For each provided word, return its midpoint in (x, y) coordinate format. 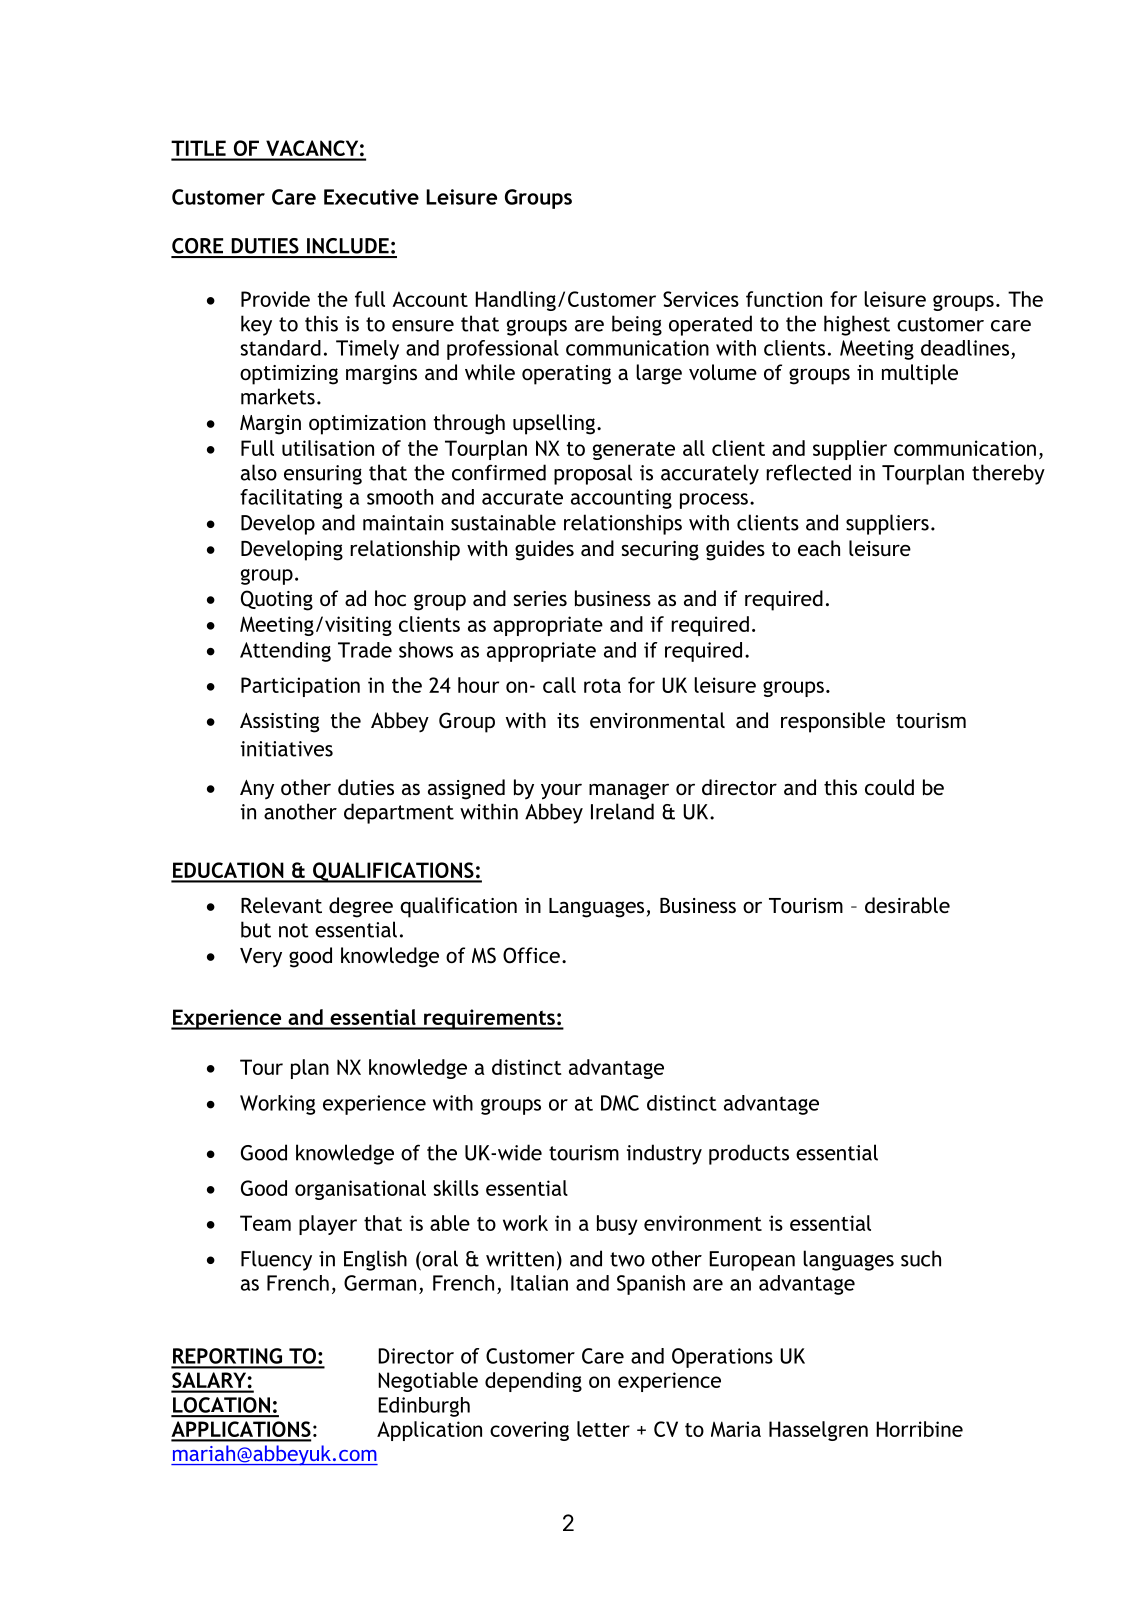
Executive (371, 197)
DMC (620, 1103)
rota (602, 686)
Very (261, 958)
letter (603, 1429)
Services (701, 299)
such (921, 1258)
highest (857, 325)
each (819, 548)
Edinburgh (424, 1407)
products (749, 1154)
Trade (365, 650)
